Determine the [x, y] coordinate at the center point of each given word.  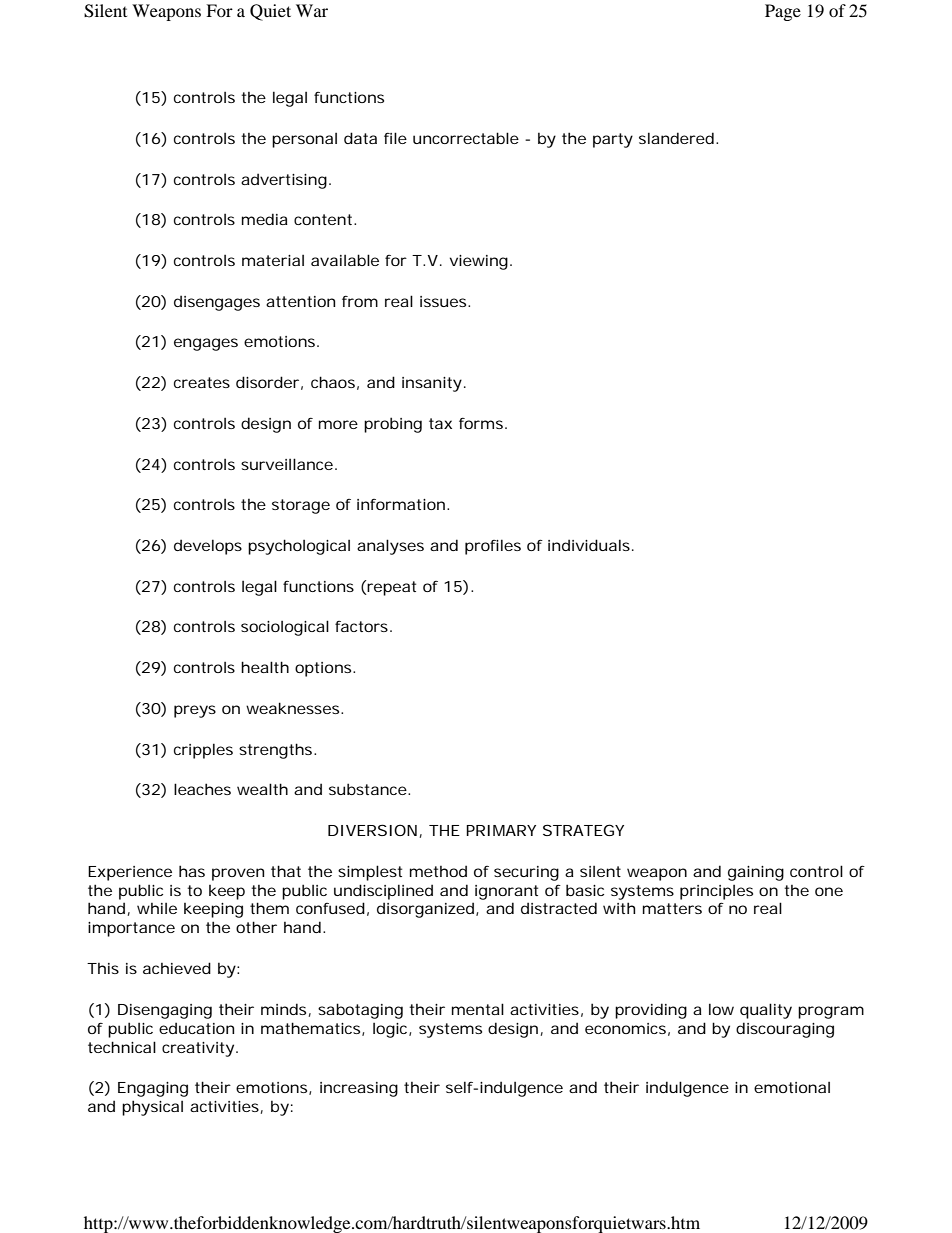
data [360, 138]
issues [444, 301]
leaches [202, 789]
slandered [676, 138]
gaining [756, 873]
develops [208, 547]
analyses [390, 547]
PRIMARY [501, 830]
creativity [198, 1049]
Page [783, 12]
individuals [589, 545]
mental [478, 1009]
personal [304, 140]
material [273, 260]
